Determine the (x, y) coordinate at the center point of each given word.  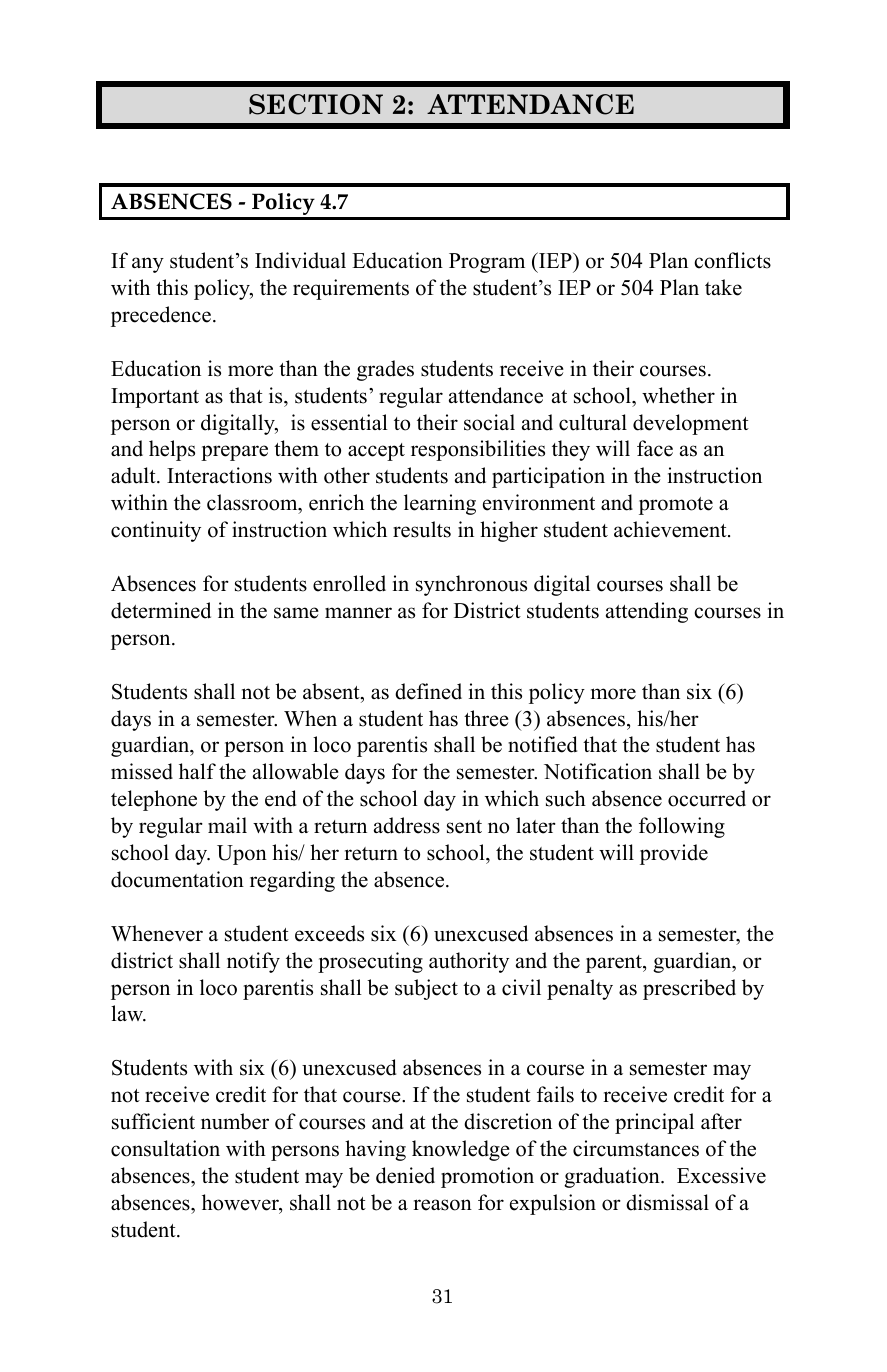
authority (469, 962)
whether (678, 395)
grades (385, 370)
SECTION (316, 104)
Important (155, 398)
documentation (177, 879)
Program (487, 263)
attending (647, 612)
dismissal (667, 1202)
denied (405, 1175)
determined (161, 610)
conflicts (732, 260)
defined (428, 691)
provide (674, 854)
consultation (165, 1148)
